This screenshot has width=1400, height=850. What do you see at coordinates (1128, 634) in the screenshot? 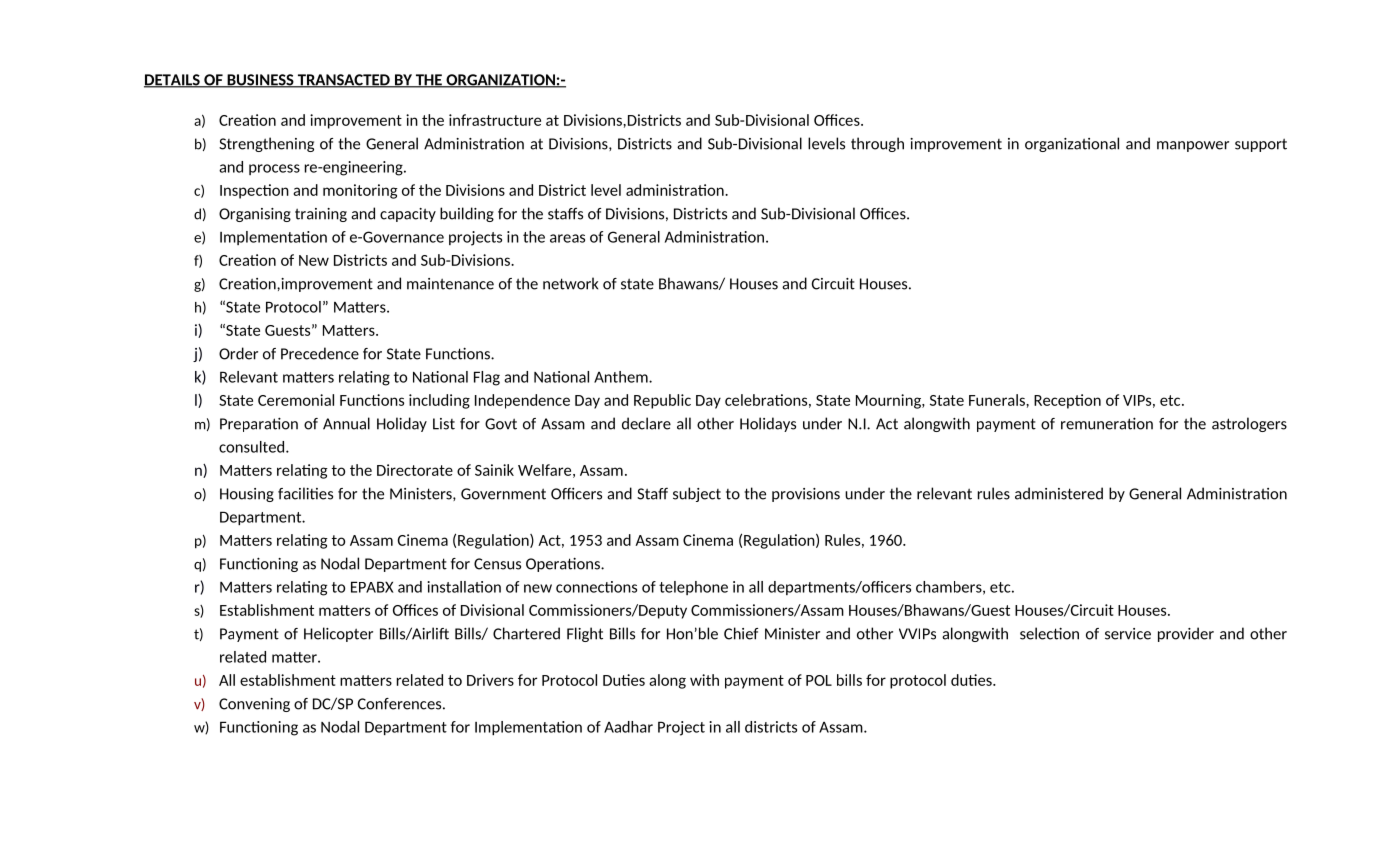
I see `service` at bounding box center [1128, 634].
